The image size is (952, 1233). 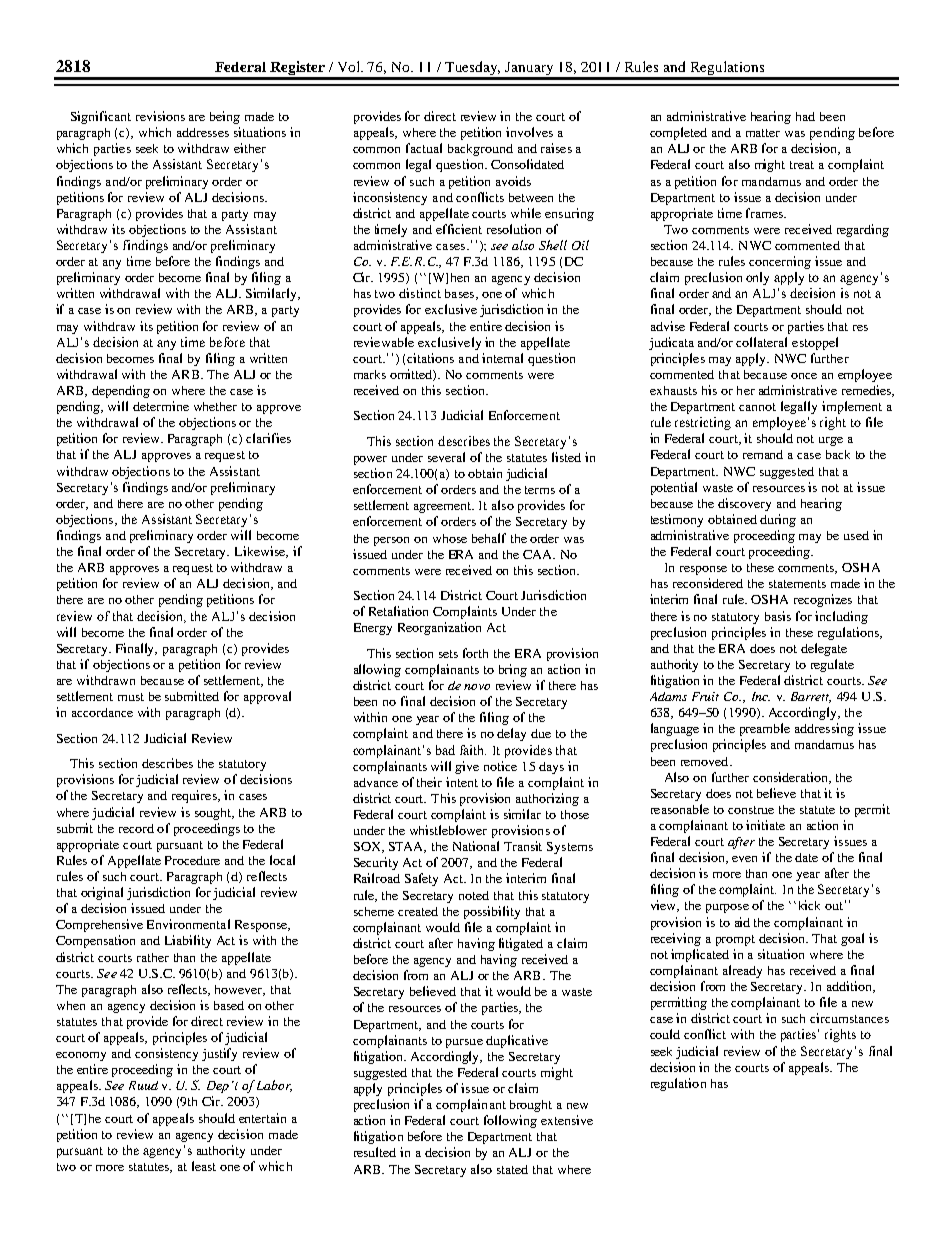 I want to click on whistleblower, so click(x=448, y=830).
